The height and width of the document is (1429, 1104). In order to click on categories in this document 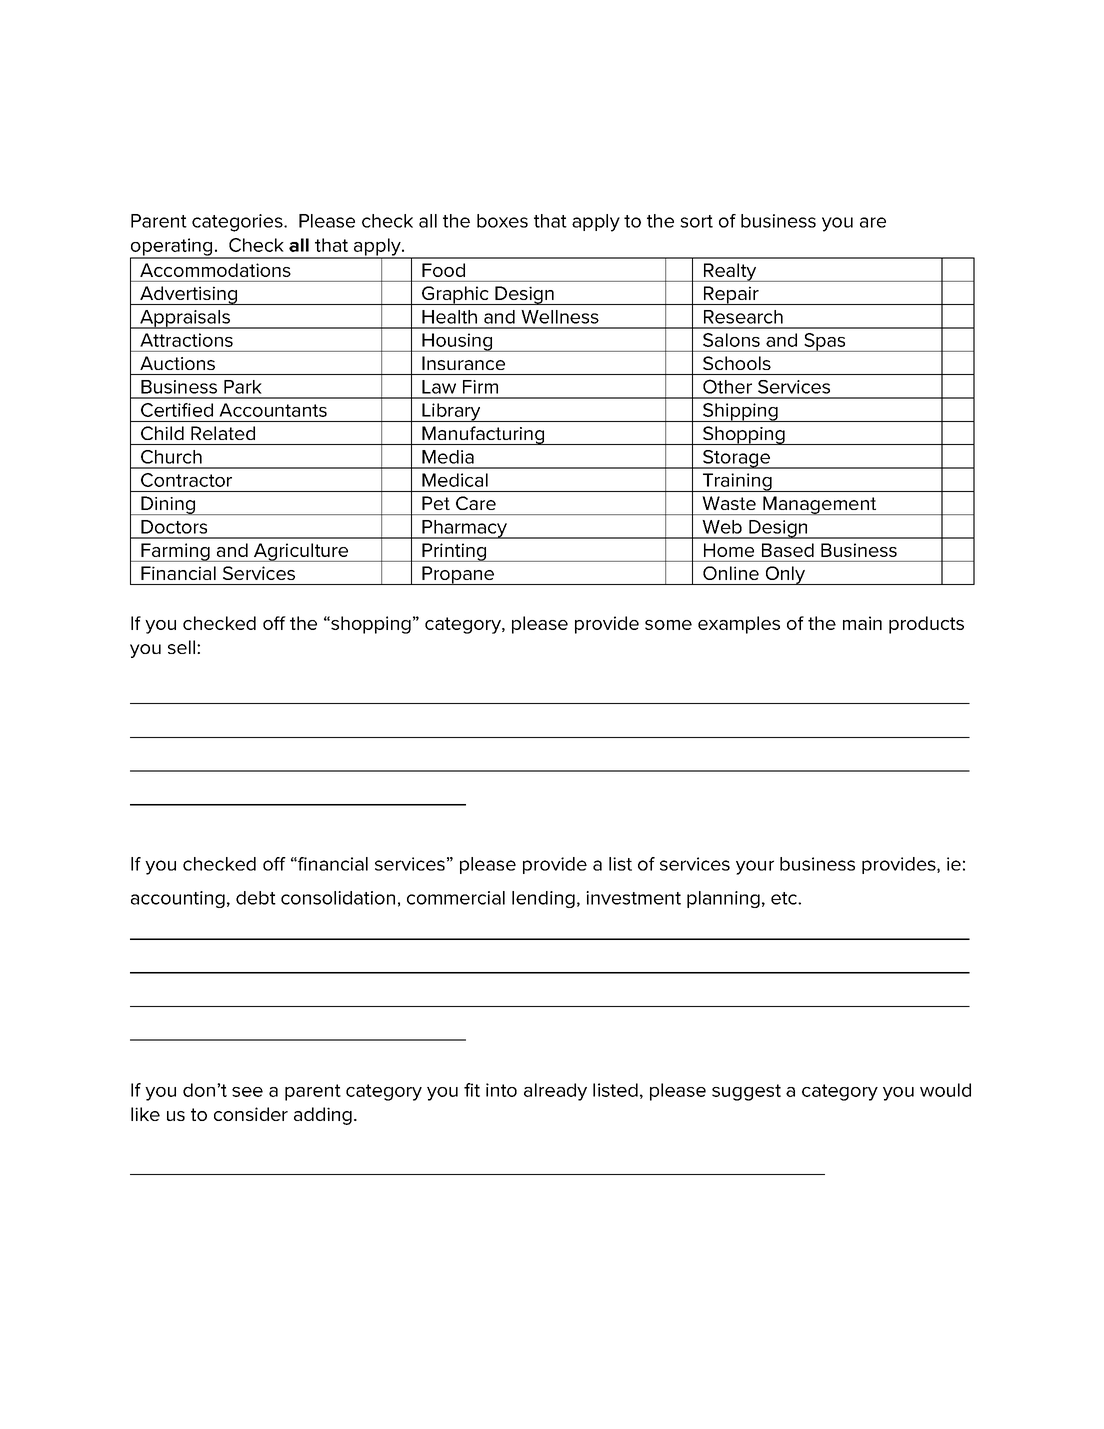, I will do `click(238, 223)`.
